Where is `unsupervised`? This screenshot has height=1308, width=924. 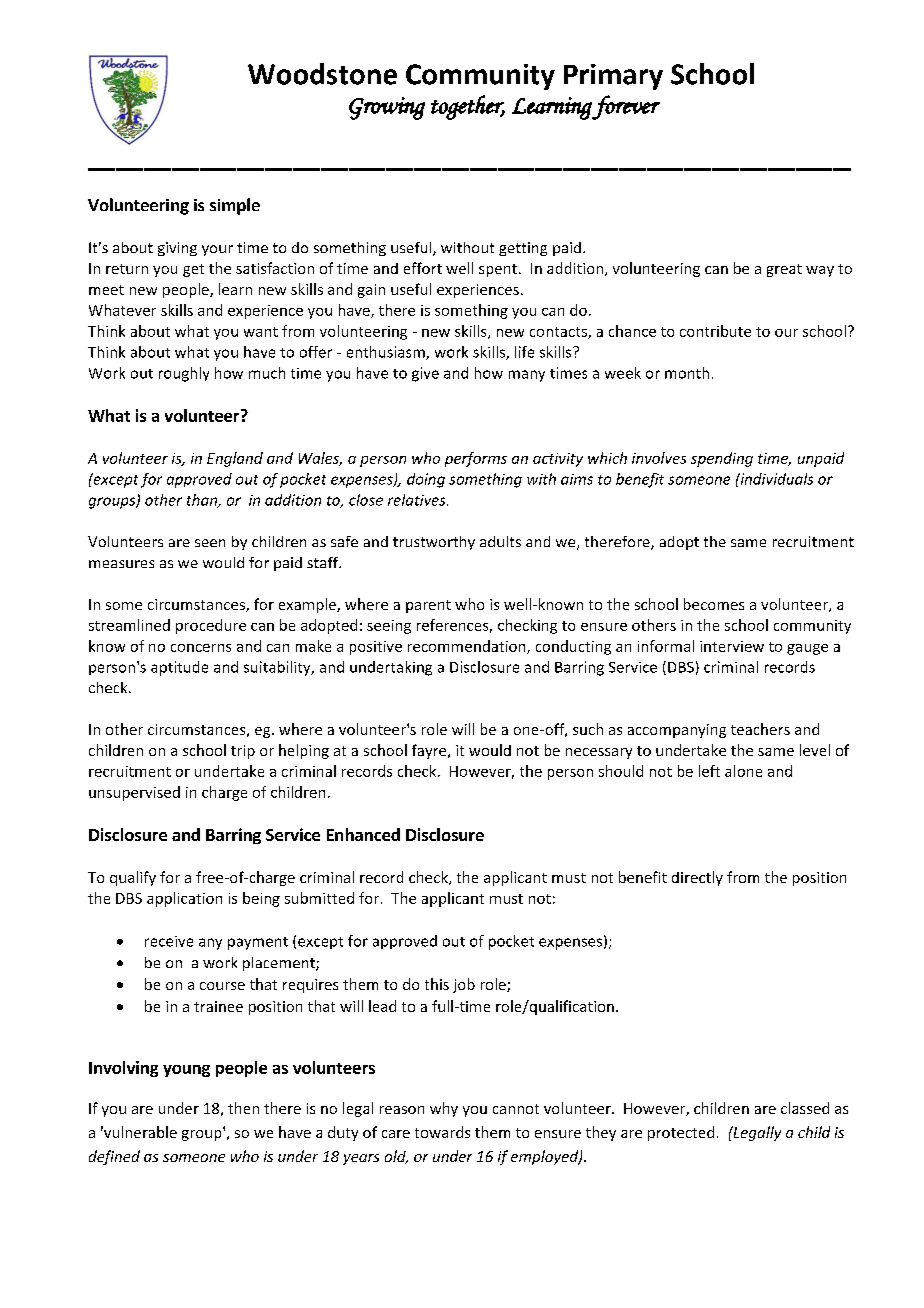
unsupervised is located at coordinates (134, 793).
